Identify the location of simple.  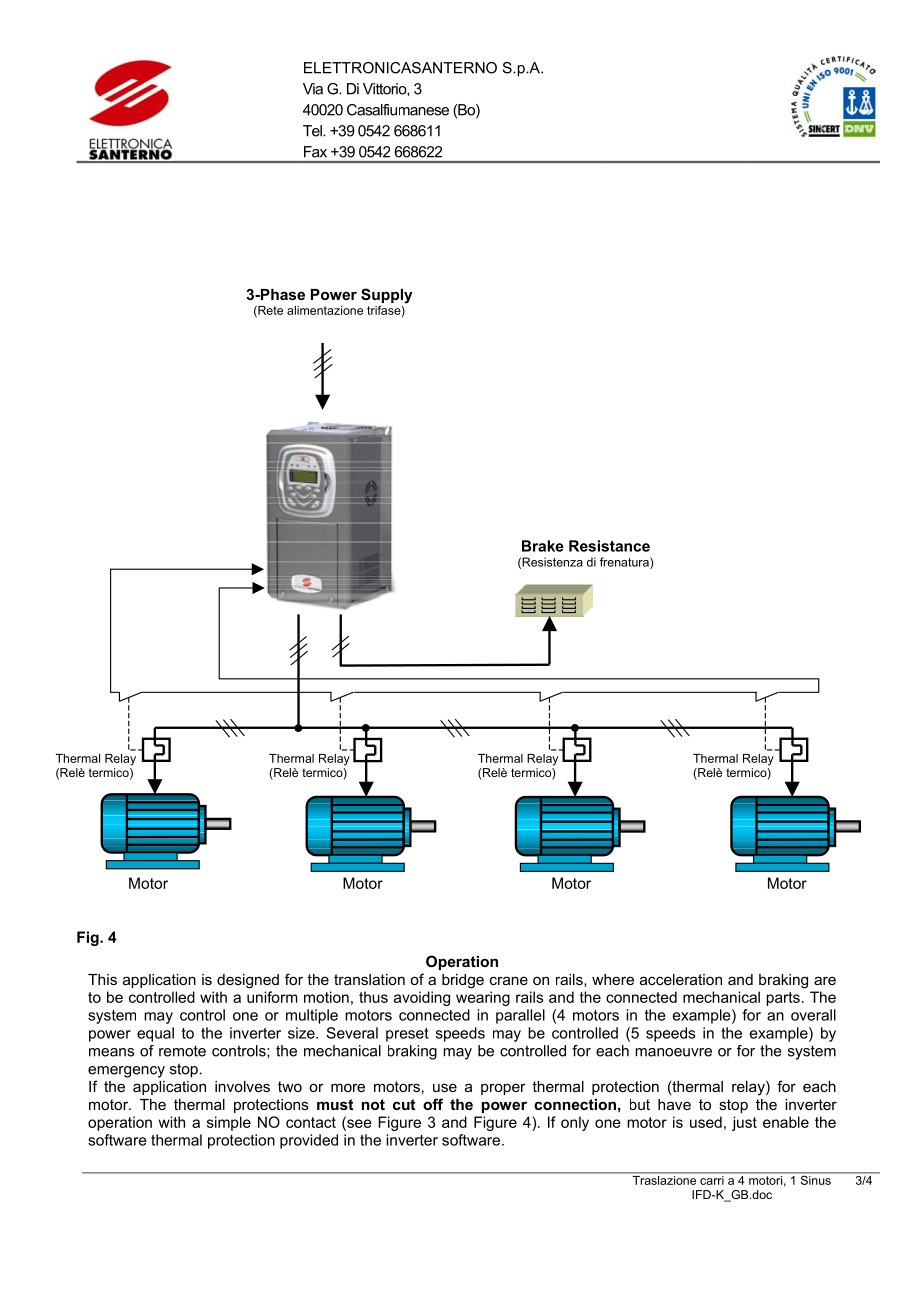
(229, 1123).
